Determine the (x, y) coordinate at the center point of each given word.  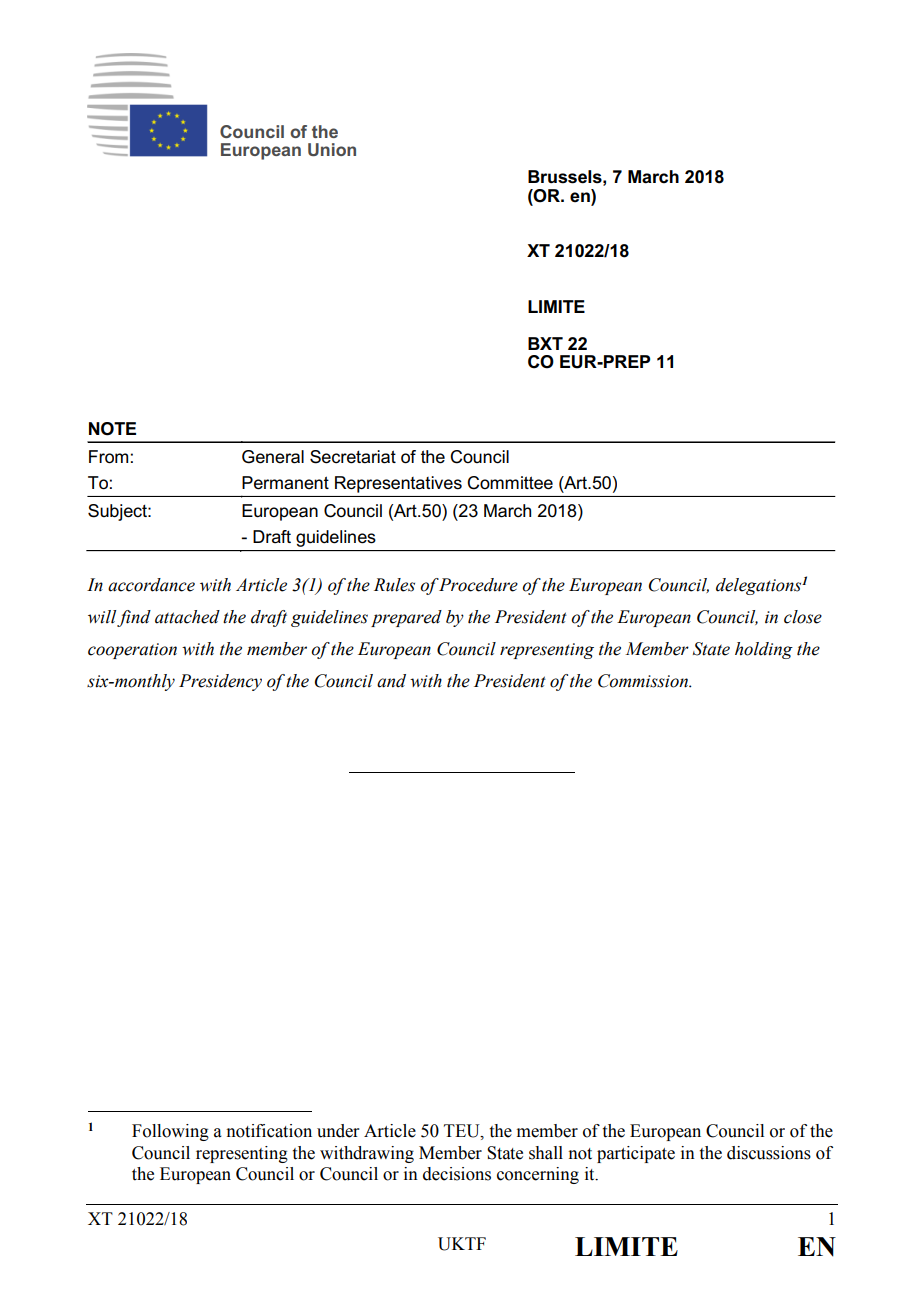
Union (332, 149)
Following (170, 1132)
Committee (510, 483)
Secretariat (353, 457)
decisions (457, 1174)
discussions (769, 1153)
